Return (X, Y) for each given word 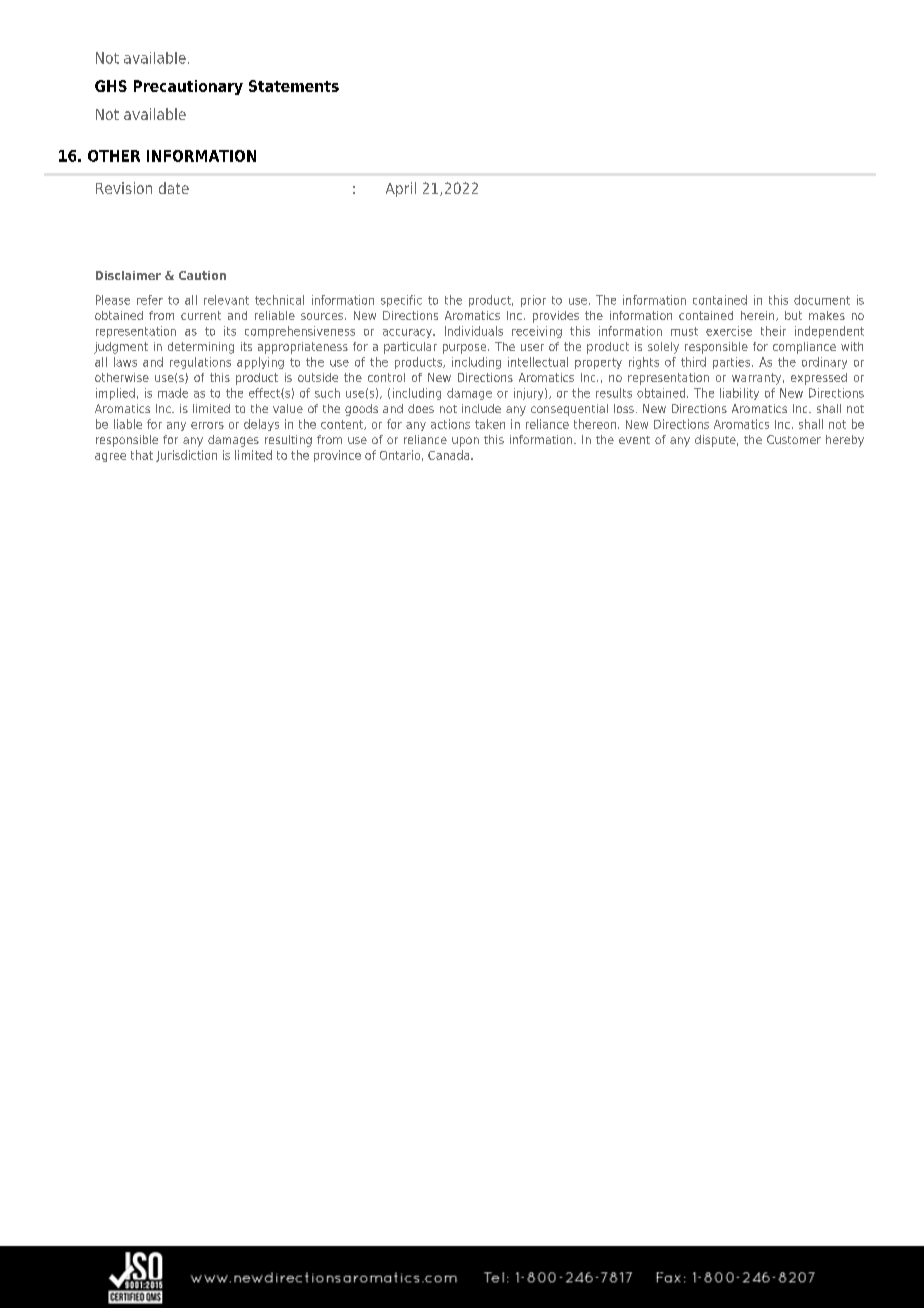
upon (465, 442)
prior (533, 301)
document (822, 300)
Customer (794, 439)
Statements (294, 86)
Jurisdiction (186, 456)
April (401, 189)
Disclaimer (128, 275)
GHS (111, 86)
